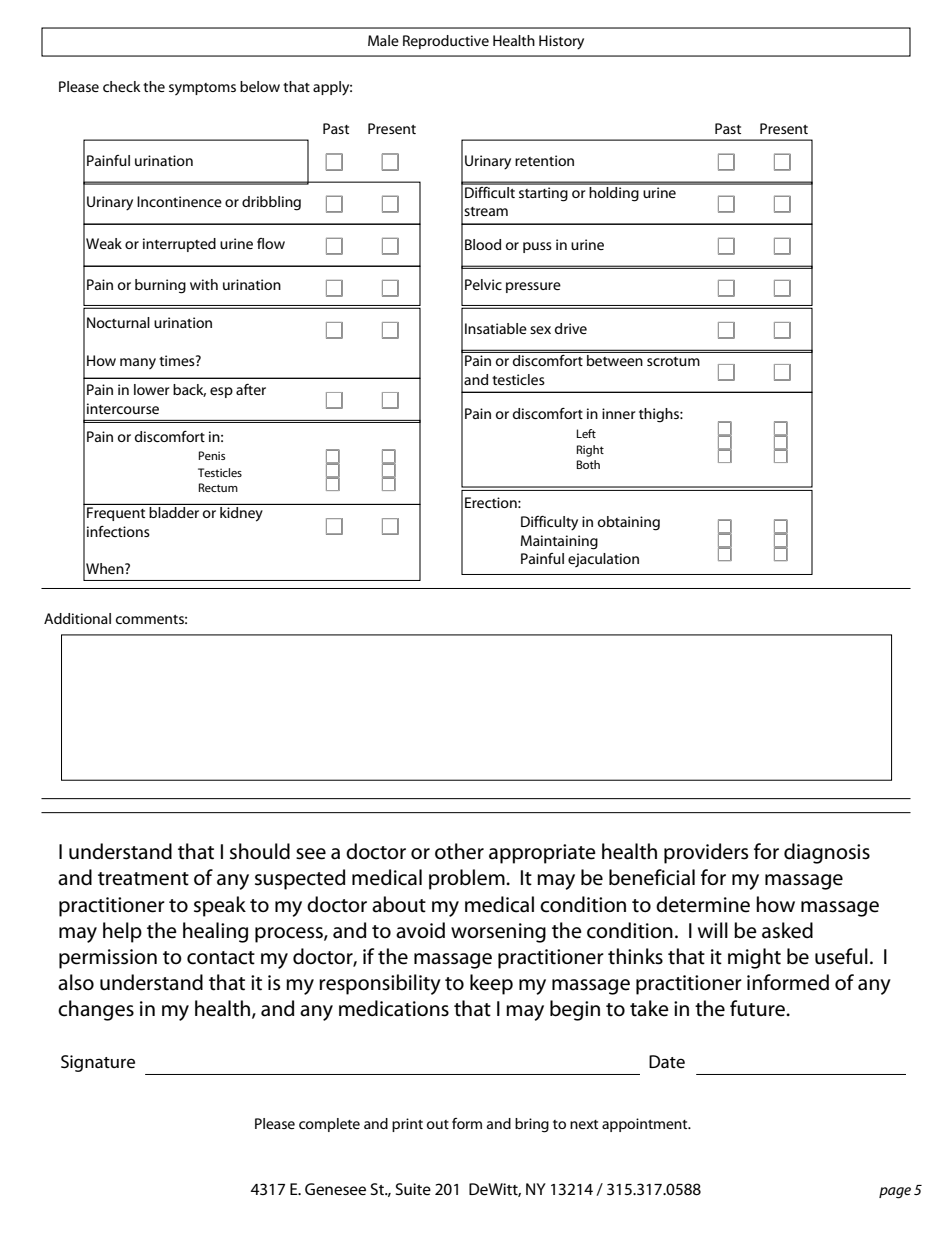 The width and height of the screenshot is (952, 1233). I want to click on Reproductive, so click(446, 42).
